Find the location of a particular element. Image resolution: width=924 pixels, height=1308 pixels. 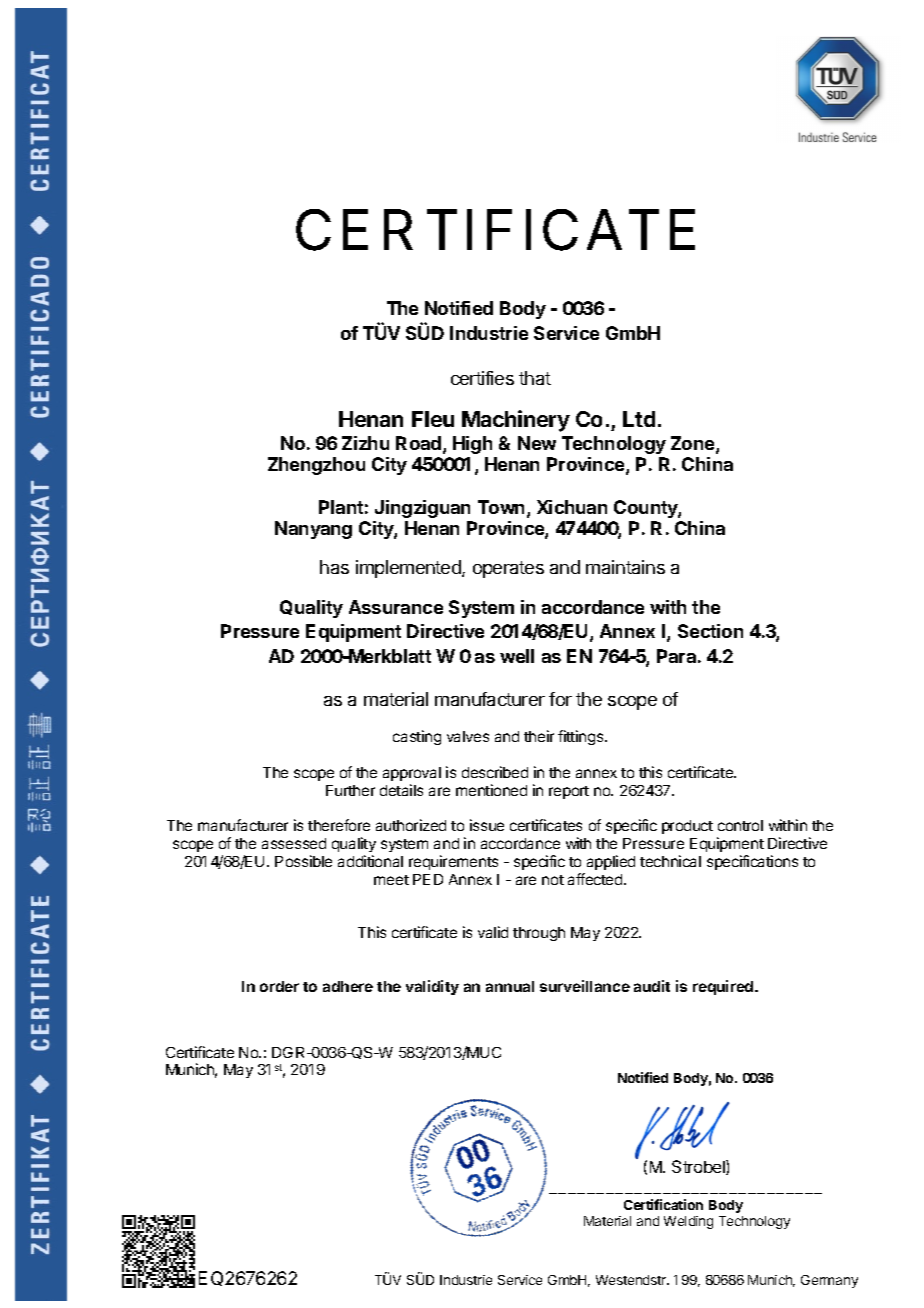

control is located at coordinates (740, 825).
